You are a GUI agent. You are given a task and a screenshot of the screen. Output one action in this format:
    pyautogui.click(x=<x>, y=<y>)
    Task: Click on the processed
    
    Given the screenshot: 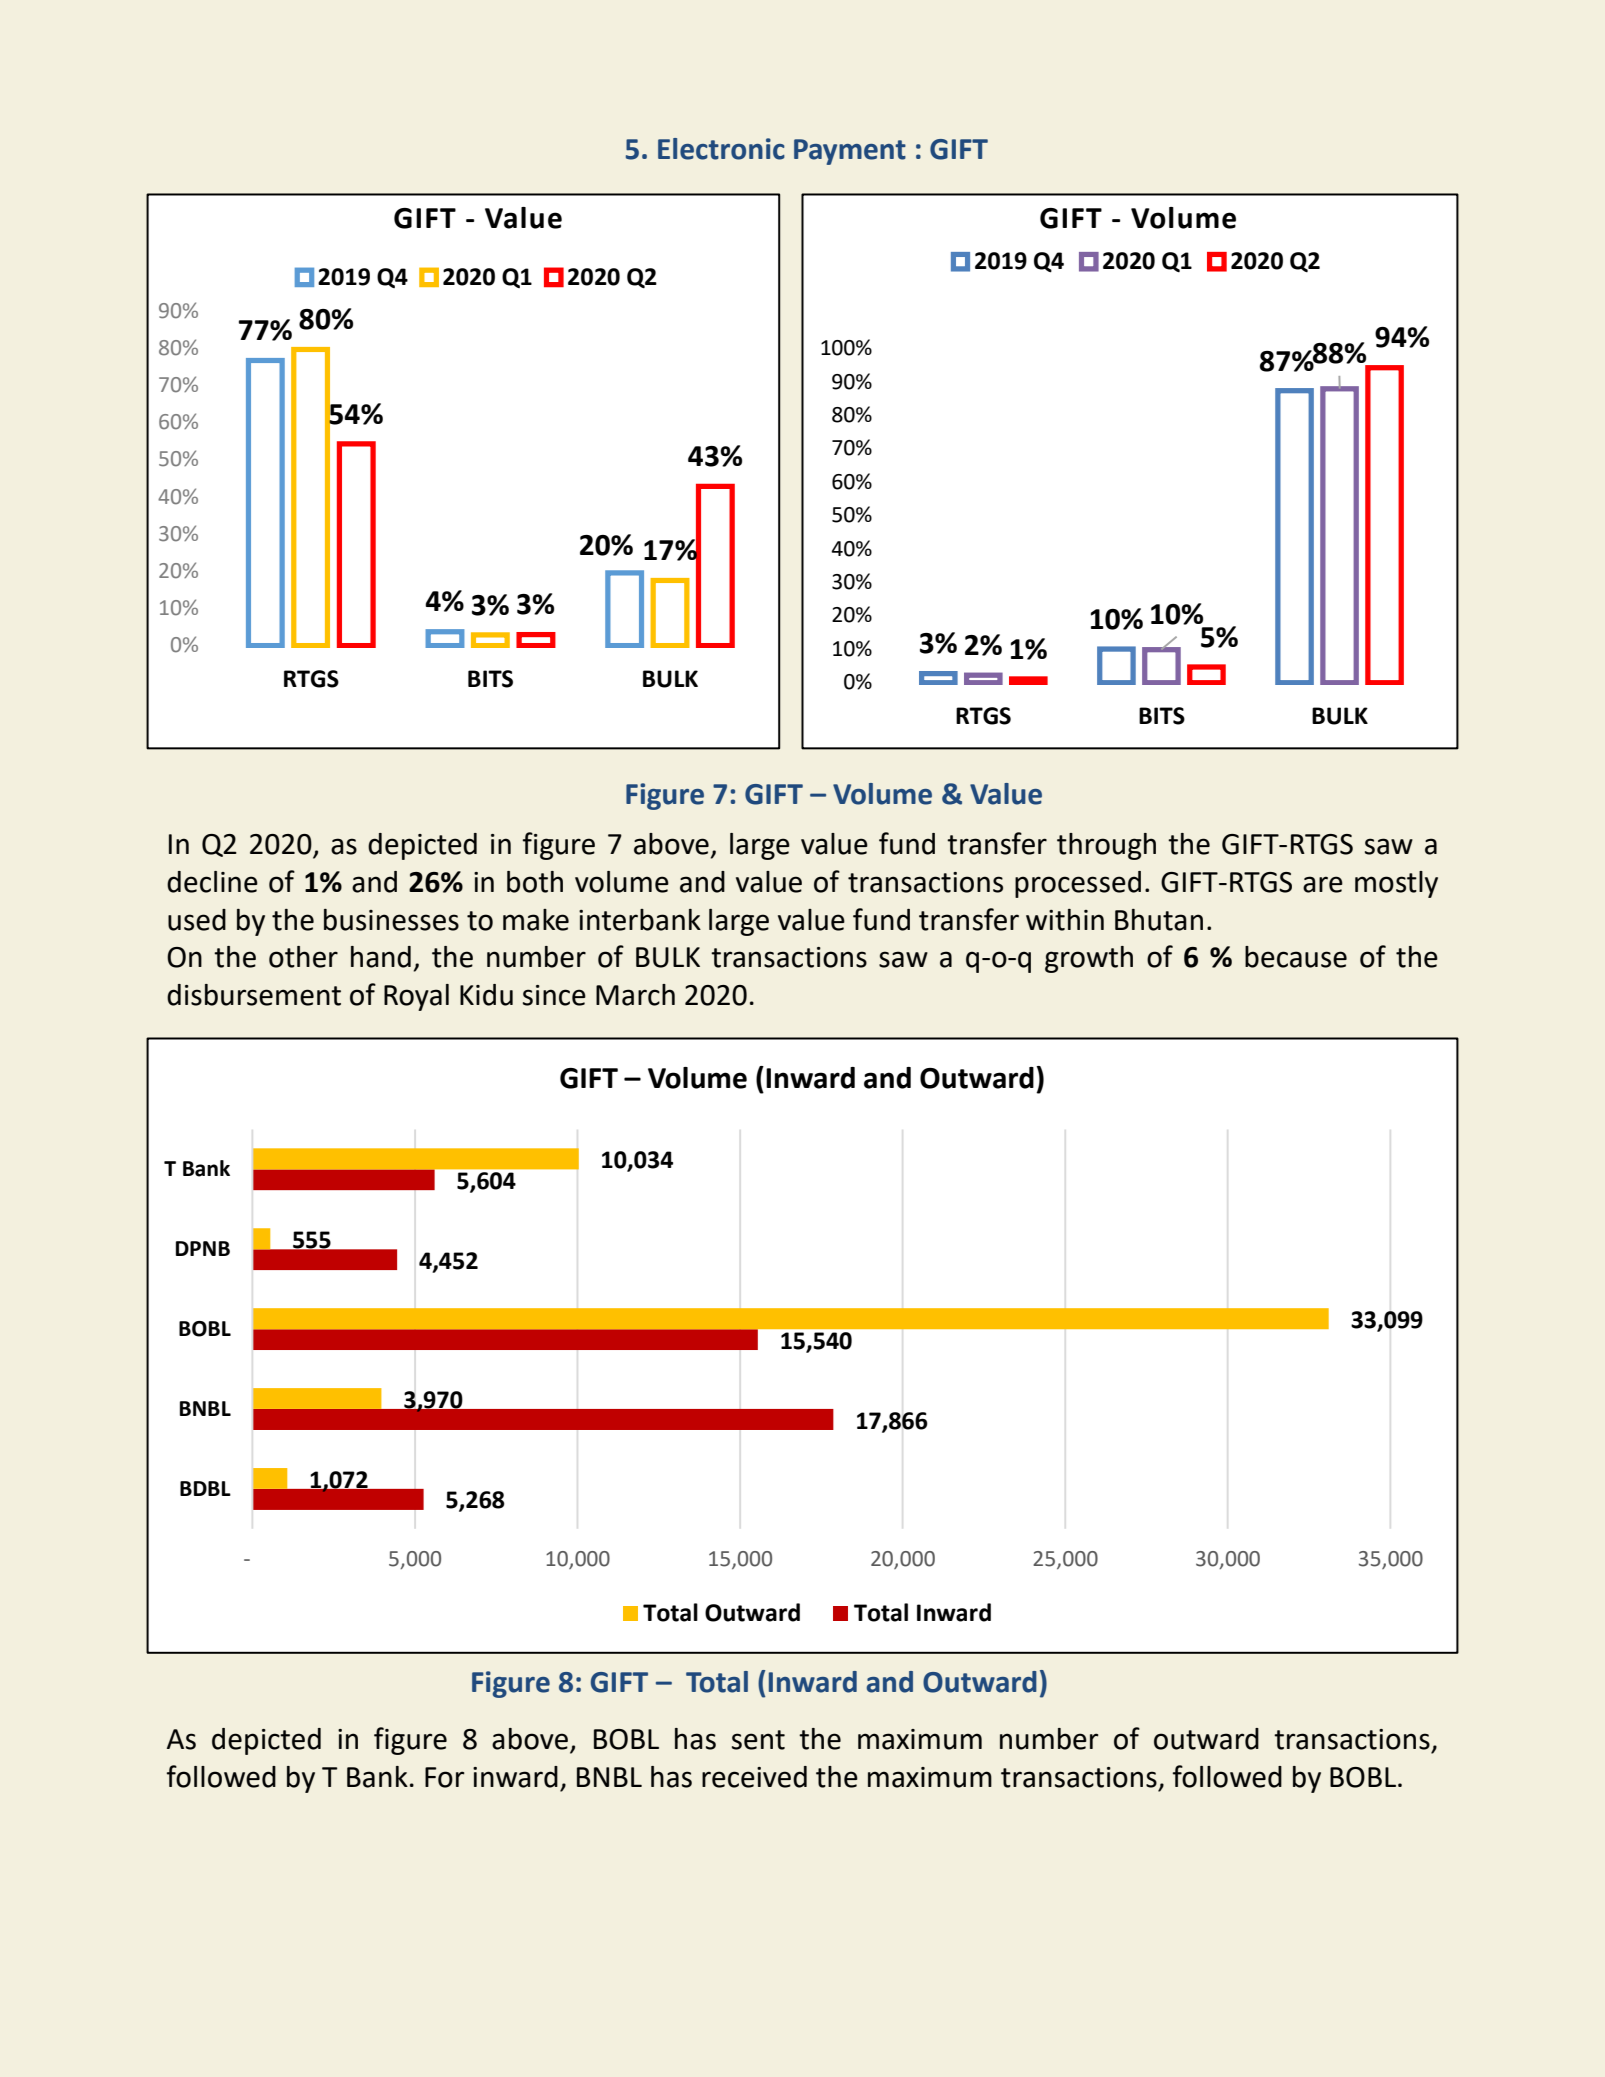 What is the action you would take?
    pyautogui.click(x=1078, y=884)
